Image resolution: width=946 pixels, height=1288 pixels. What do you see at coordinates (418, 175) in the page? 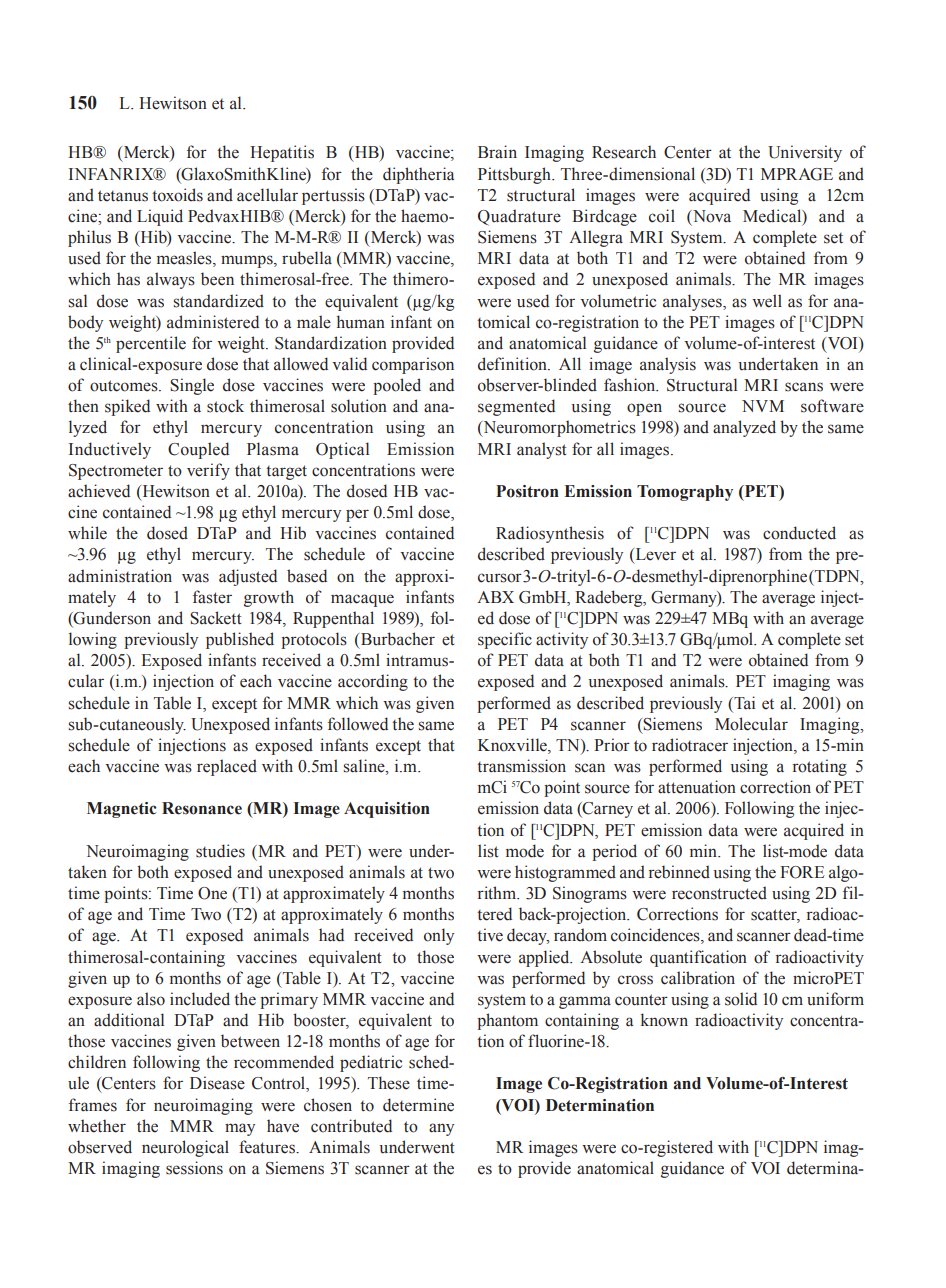
I see `diphtheria` at bounding box center [418, 175].
